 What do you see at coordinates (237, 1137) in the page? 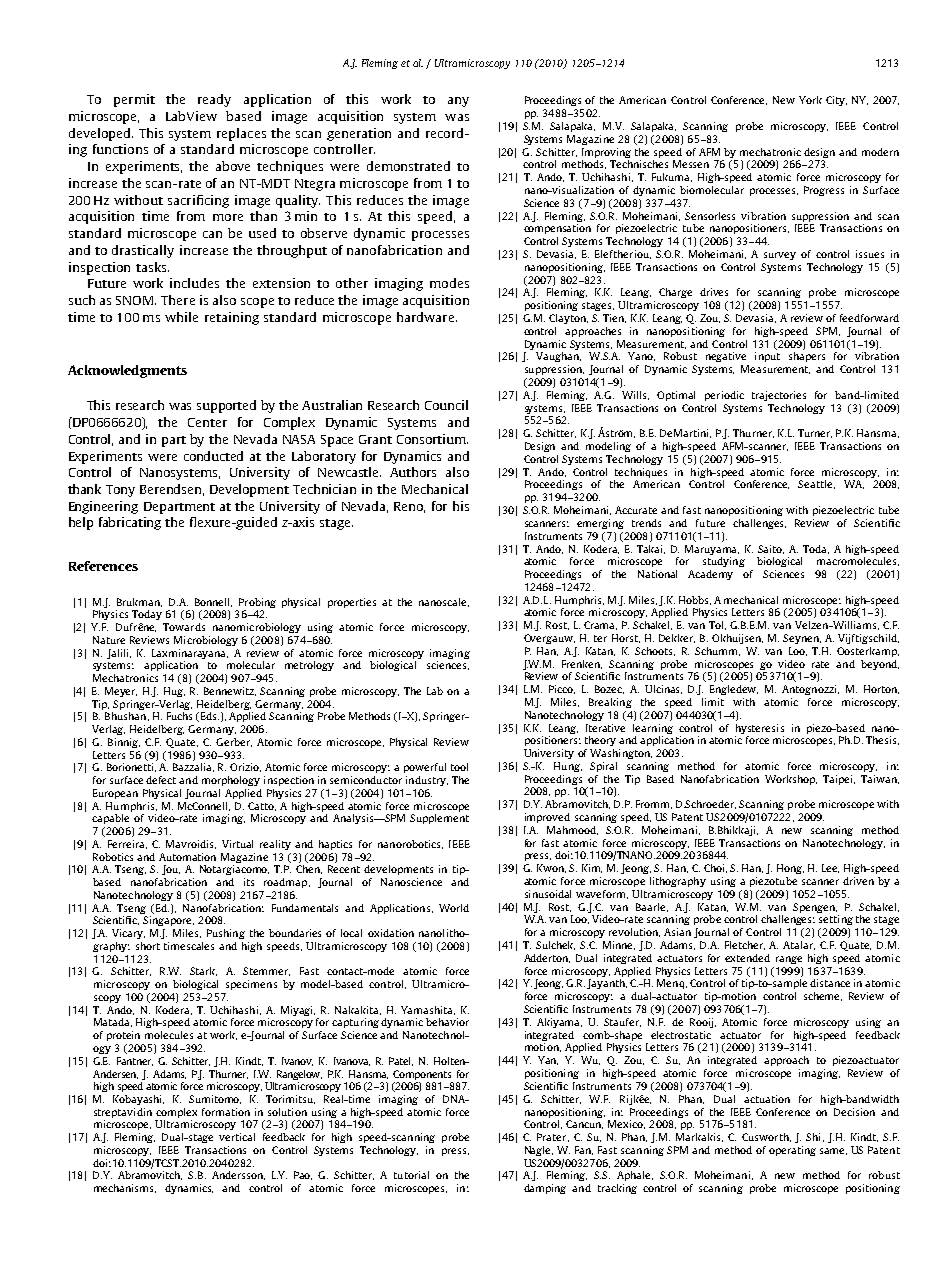
I see `vertical` at bounding box center [237, 1137].
